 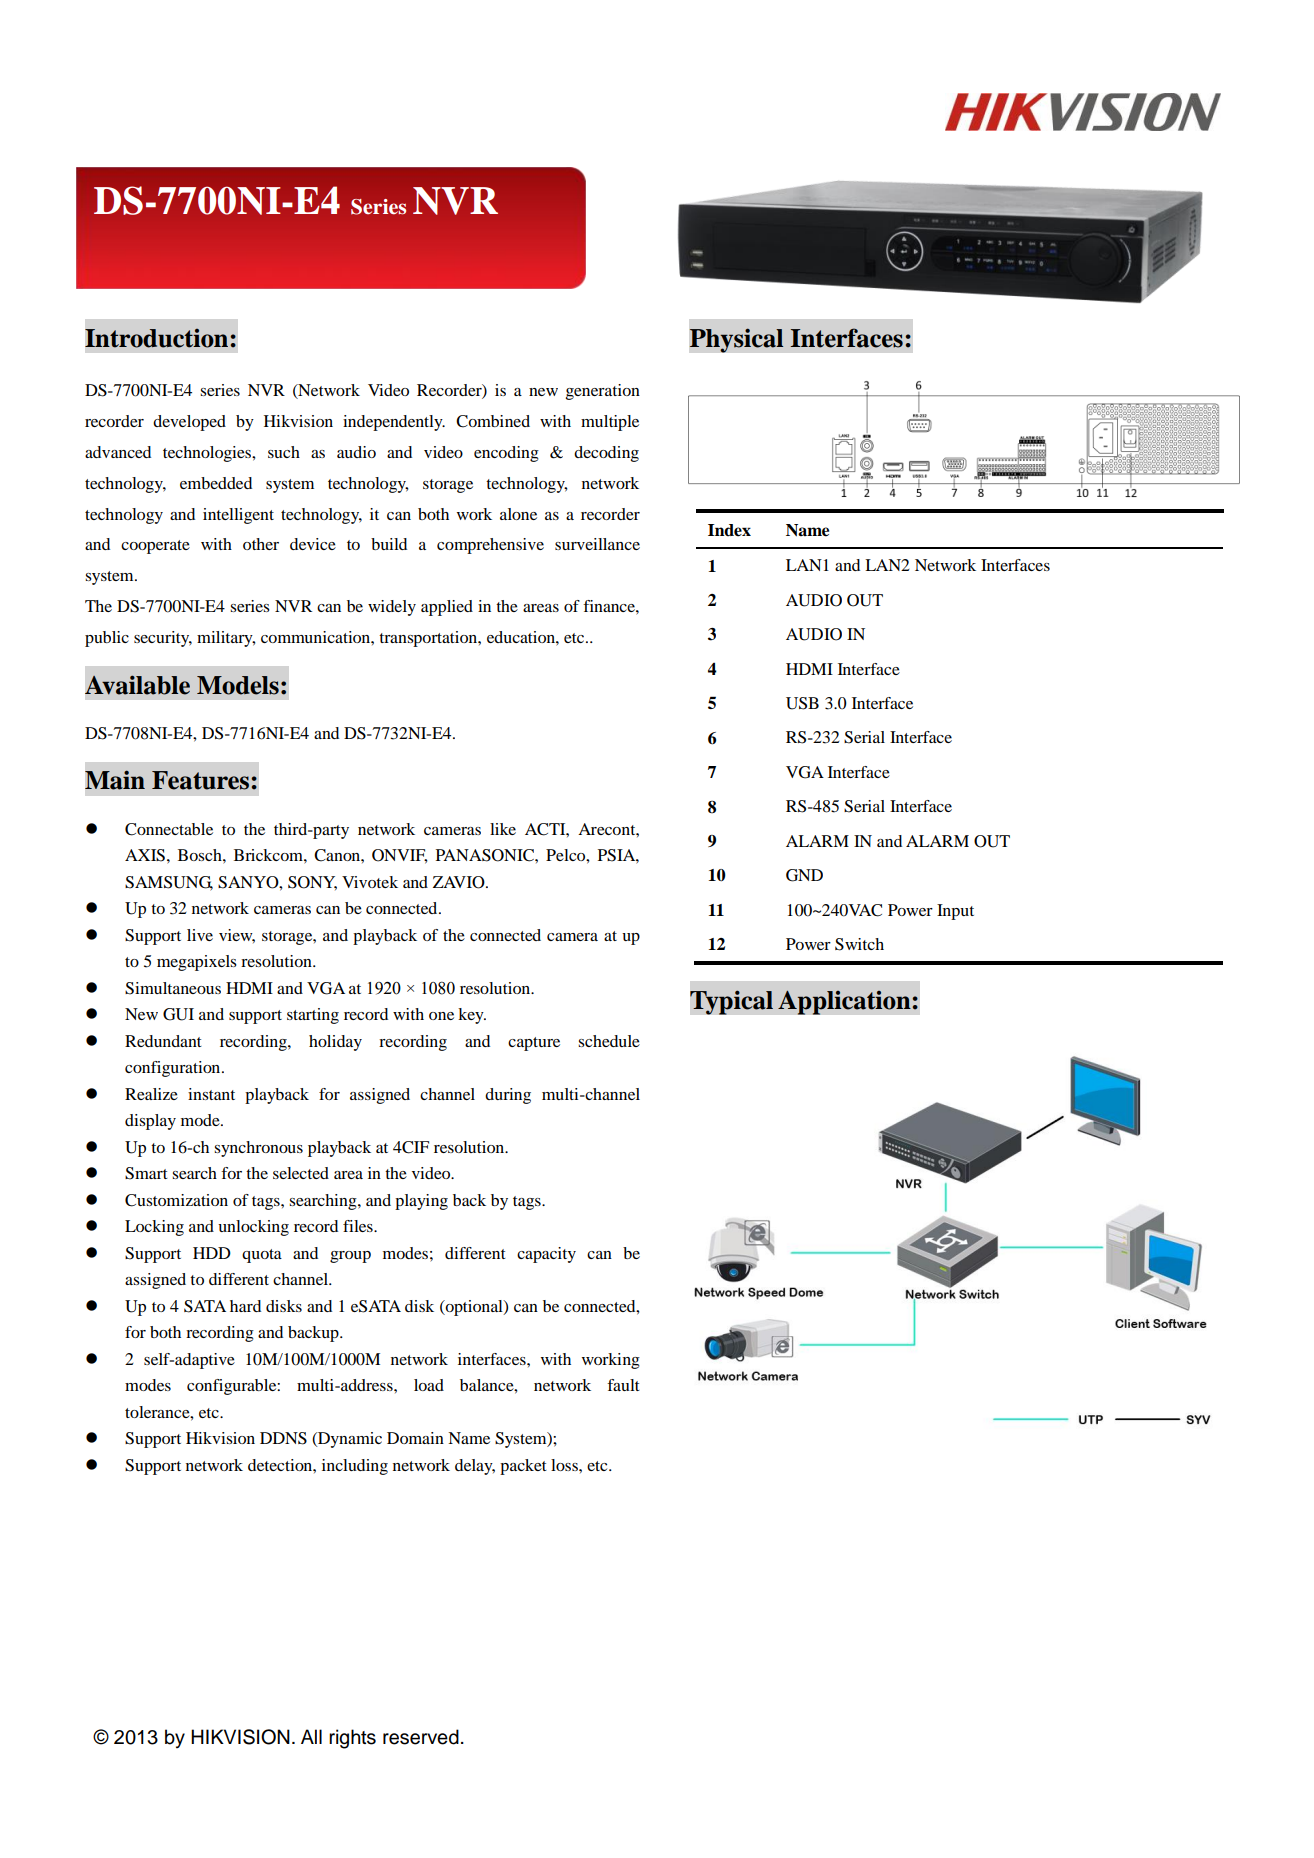 I want to click on loss, so click(x=565, y=1465).
